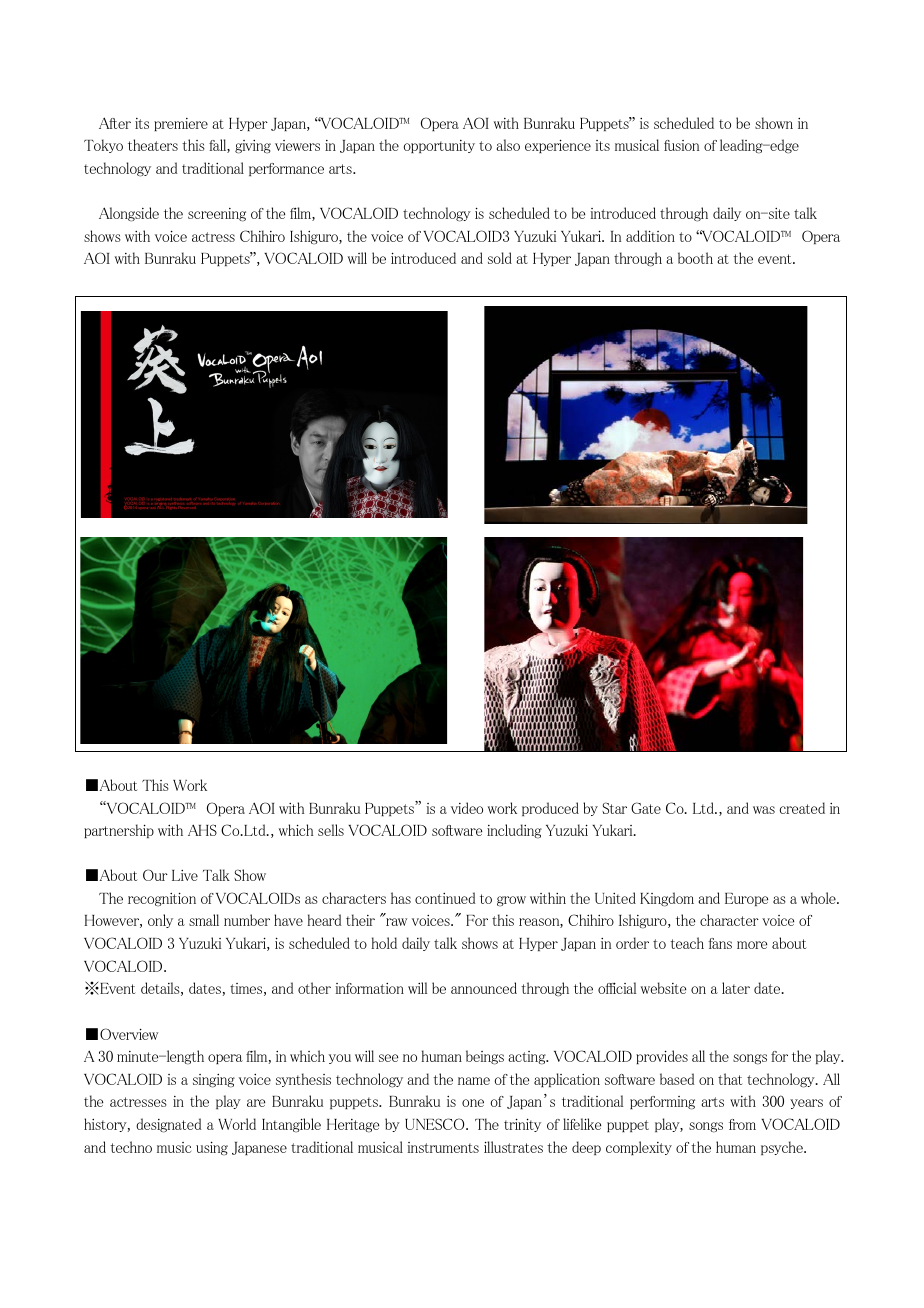 This screenshot has width=924, height=1308. Describe the element at coordinates (681, 145) in the screenshot. I see `fusion` at that location.
